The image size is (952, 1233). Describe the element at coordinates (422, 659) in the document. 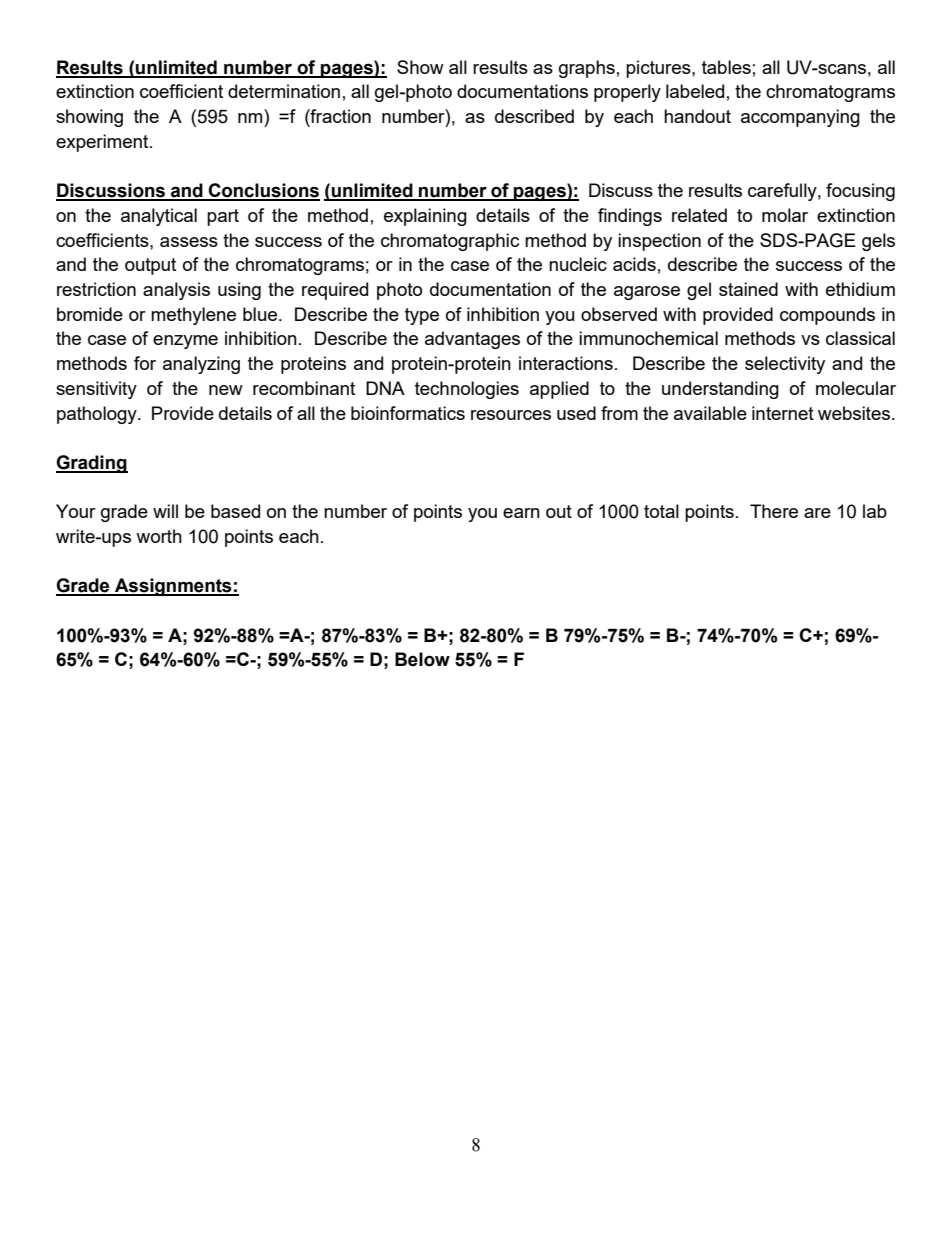

I see `Below` at that location.
